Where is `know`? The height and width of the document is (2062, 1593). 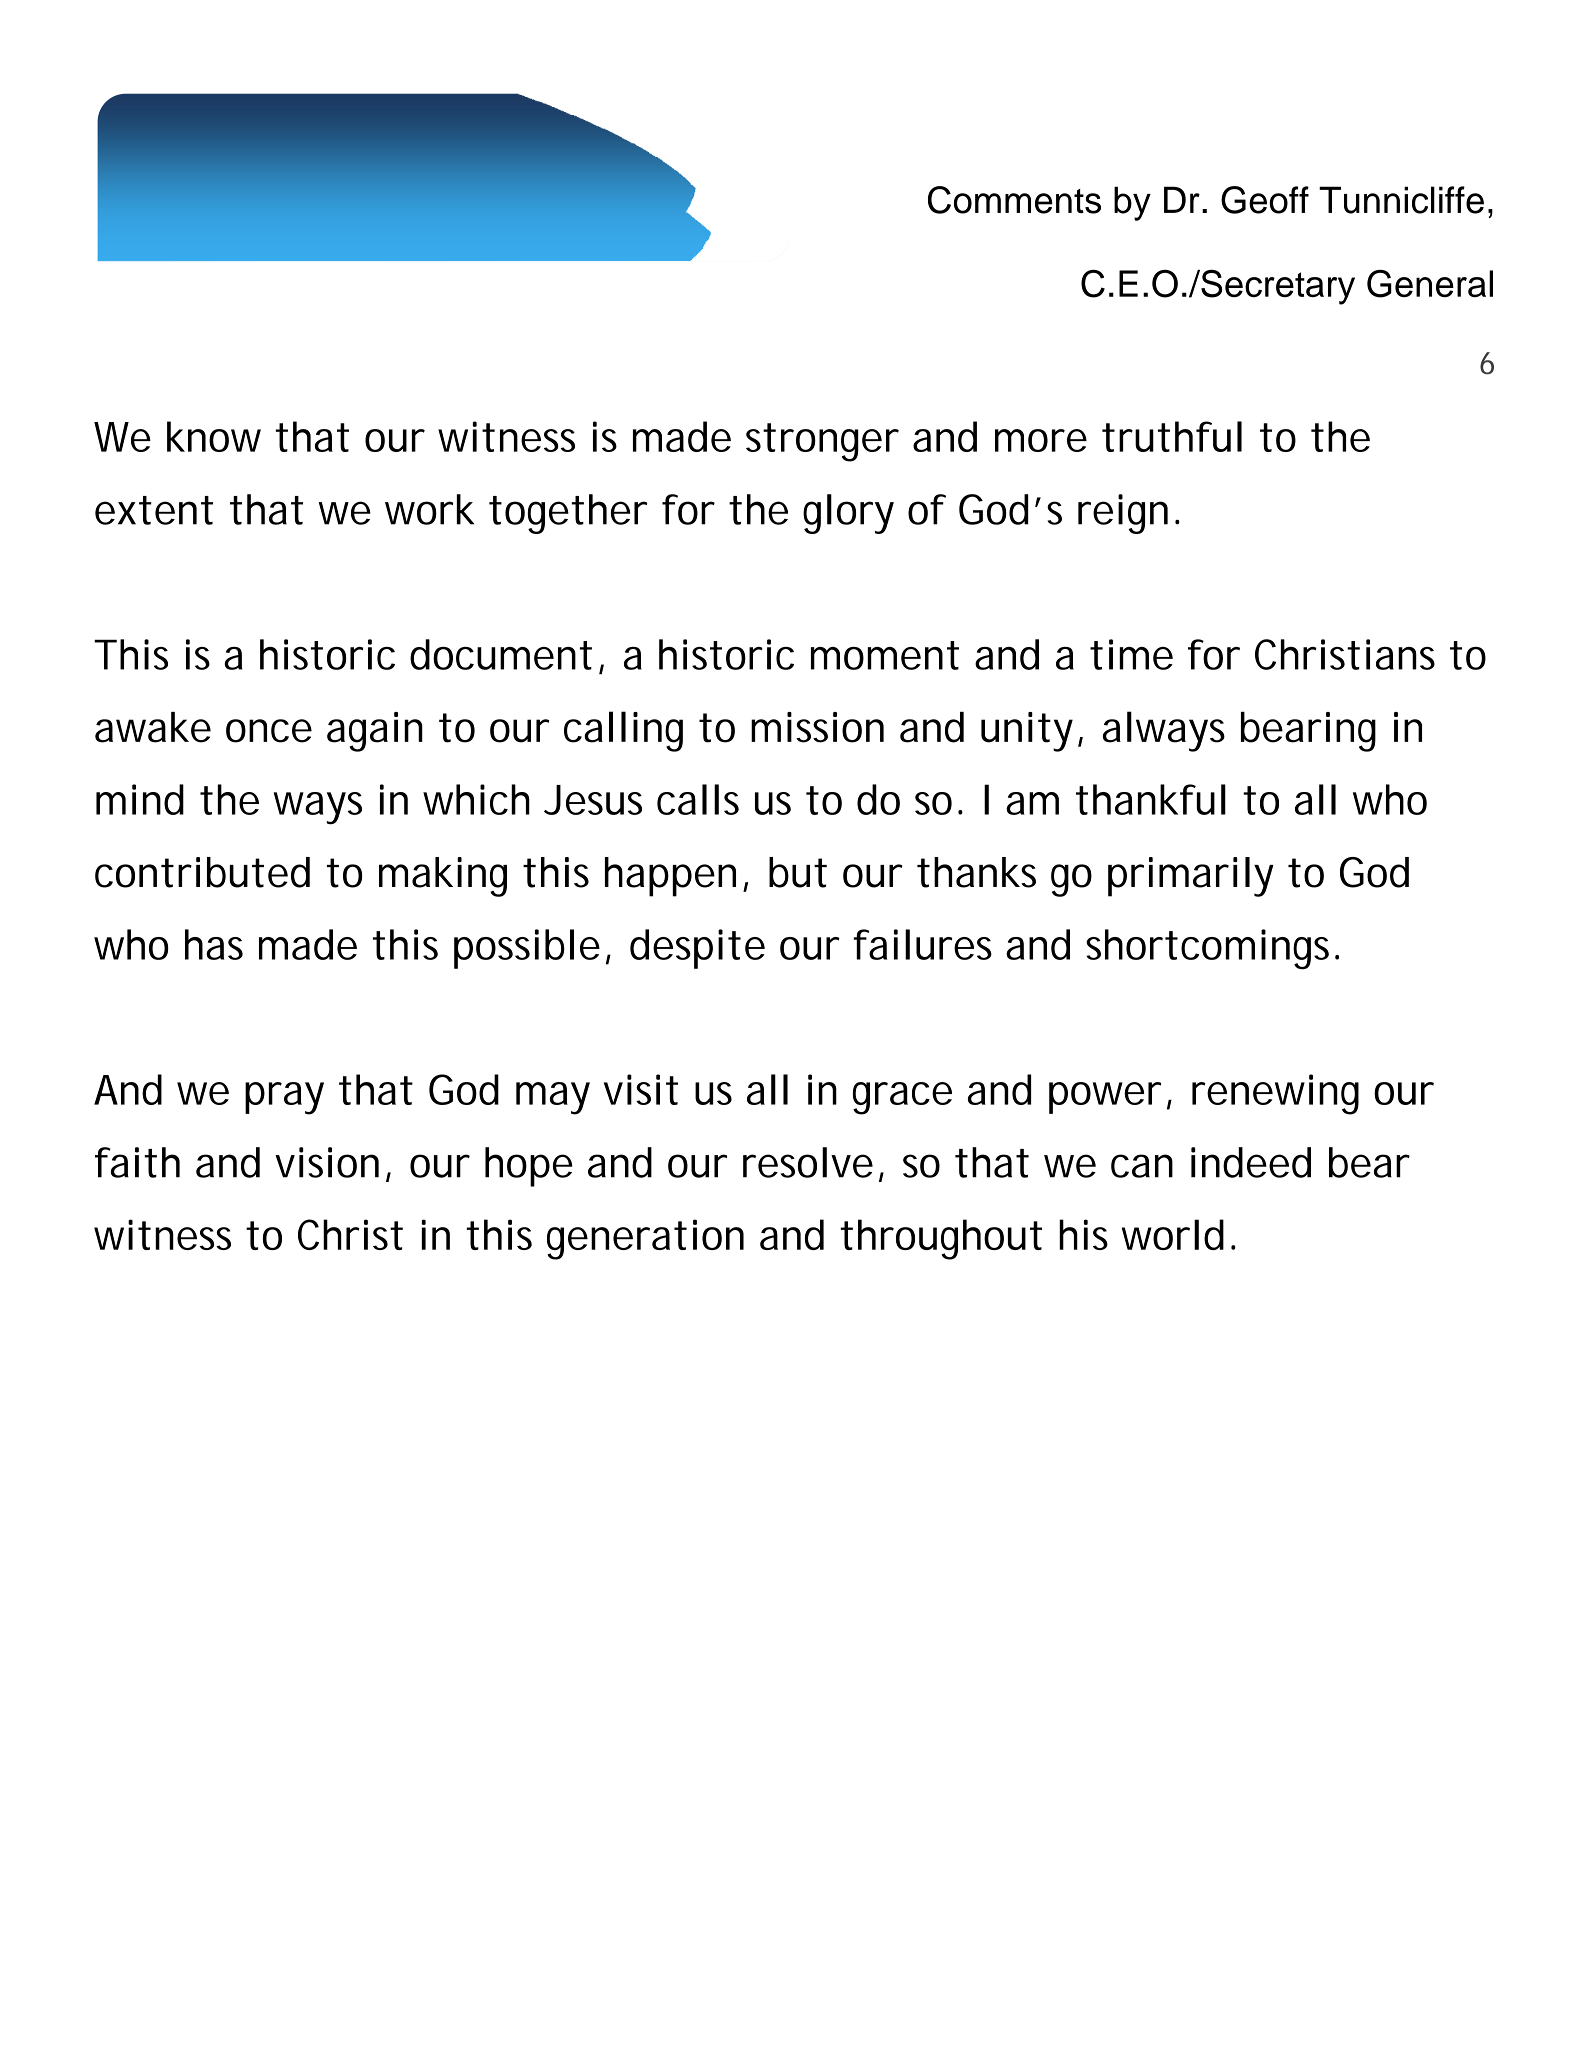
know is located at coordinates (214, 436).
